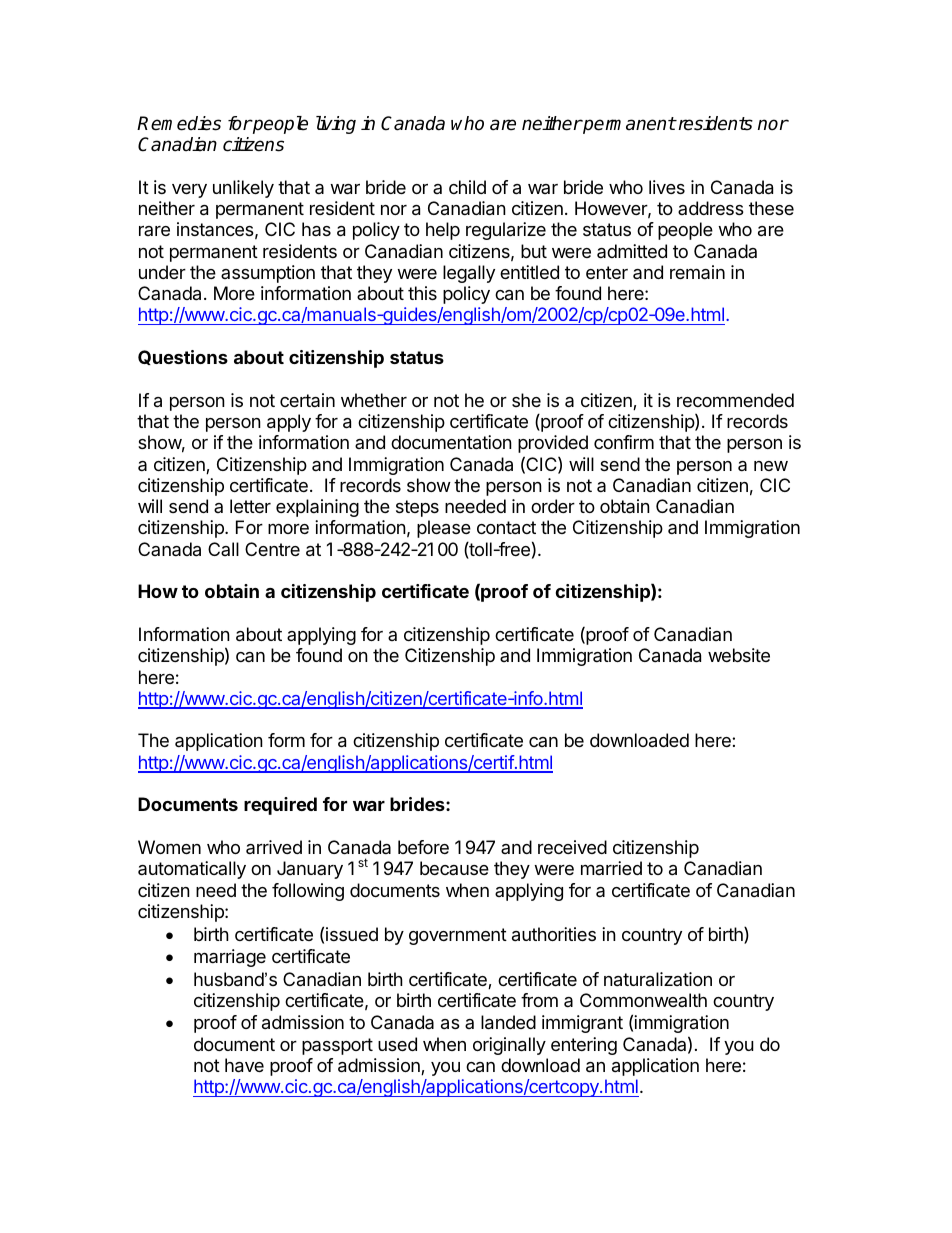 The height and width of the document is (1233, 952). What do you see at coordinates (735, 400) in the document?
I see `recommended` at bounding box center [735, 400].
